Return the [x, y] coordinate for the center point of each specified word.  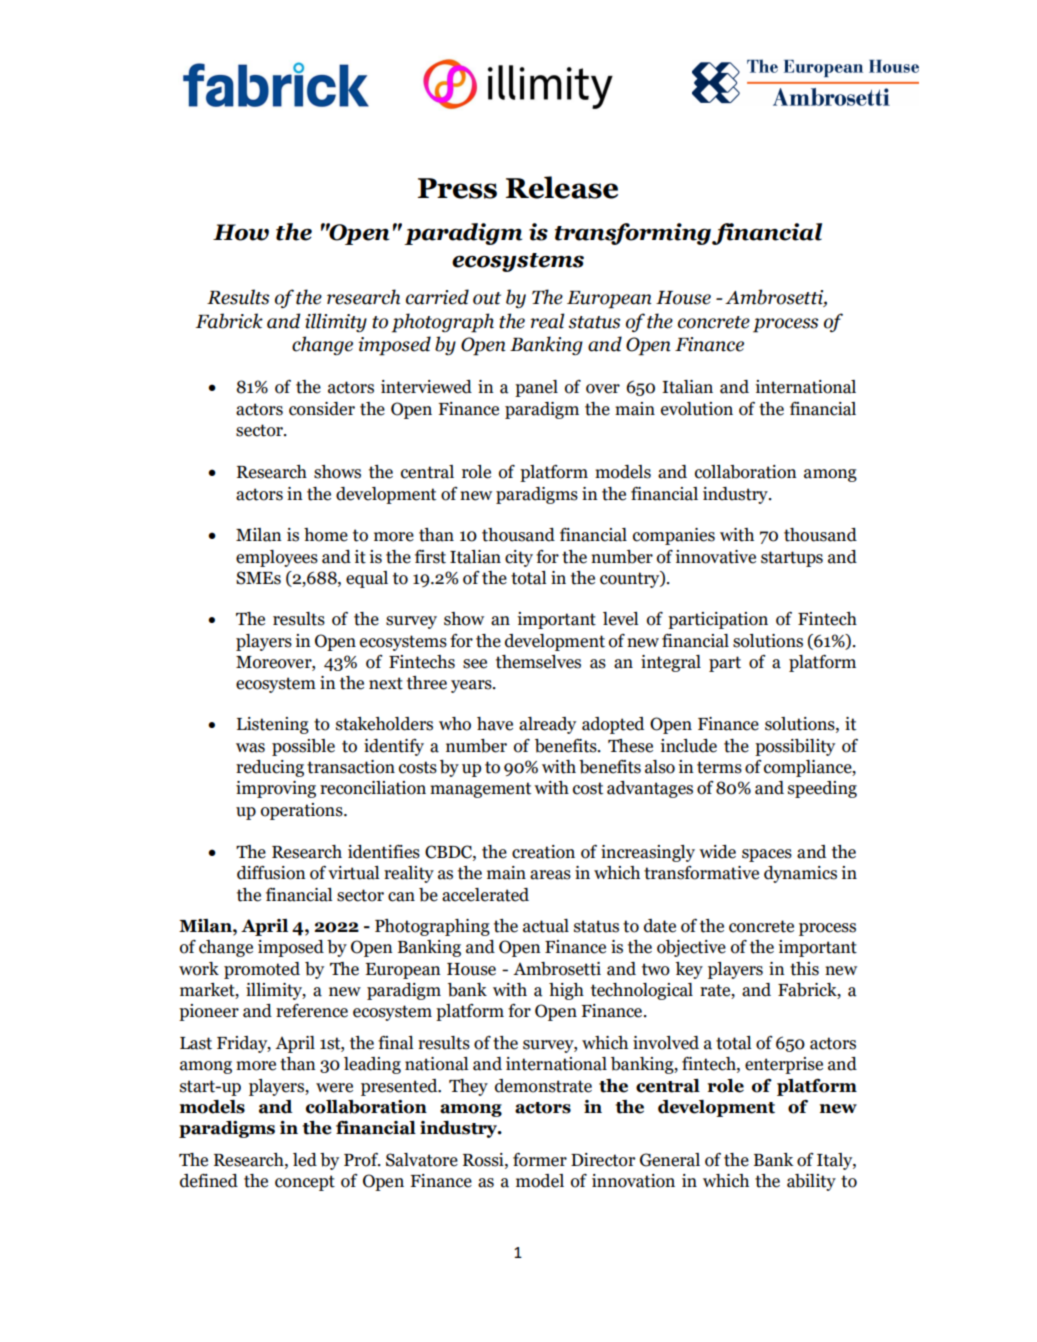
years [472, 686]
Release [562, 187]
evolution [697, 409]
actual [546, 926]
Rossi [484, 1160]
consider [322, 409]
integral [671, 663]
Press [457, 188]
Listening [273, 725]
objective [691, 948]
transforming [633, 234]
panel [536, 388]
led [305, 1160]
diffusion [271, 873]
